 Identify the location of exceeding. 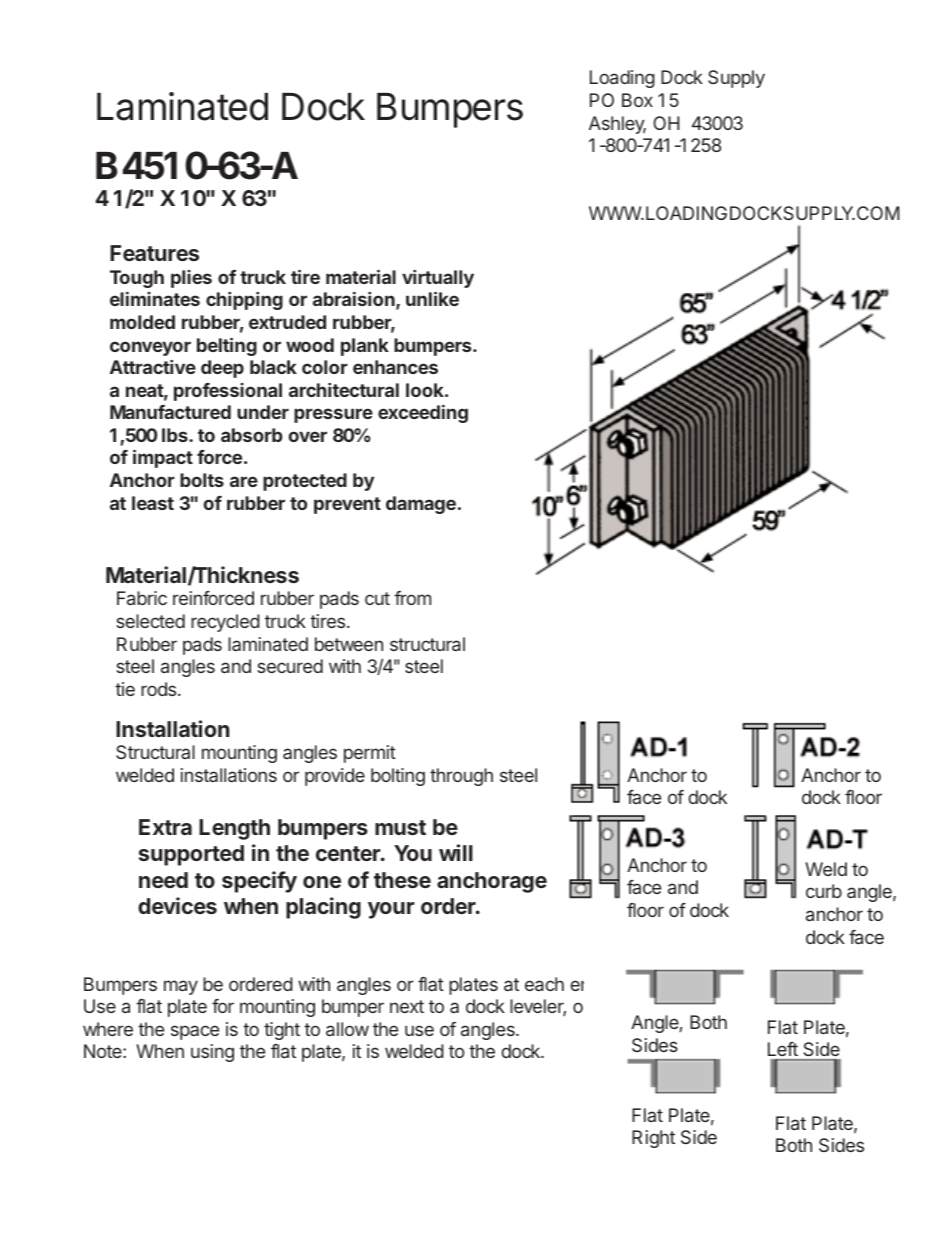
(423, 414).
